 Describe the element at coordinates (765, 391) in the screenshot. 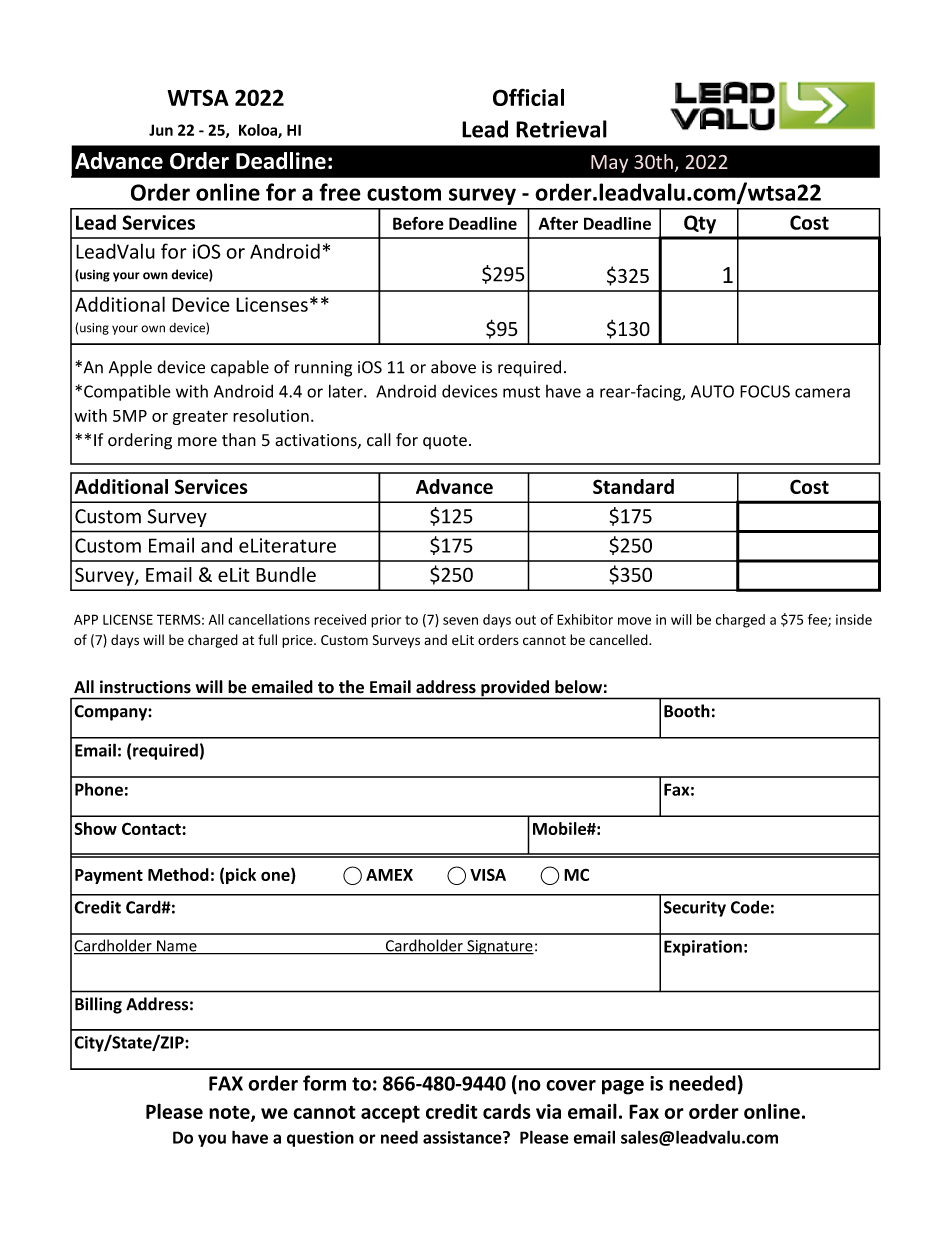

I see `FOCUS` at that location.
